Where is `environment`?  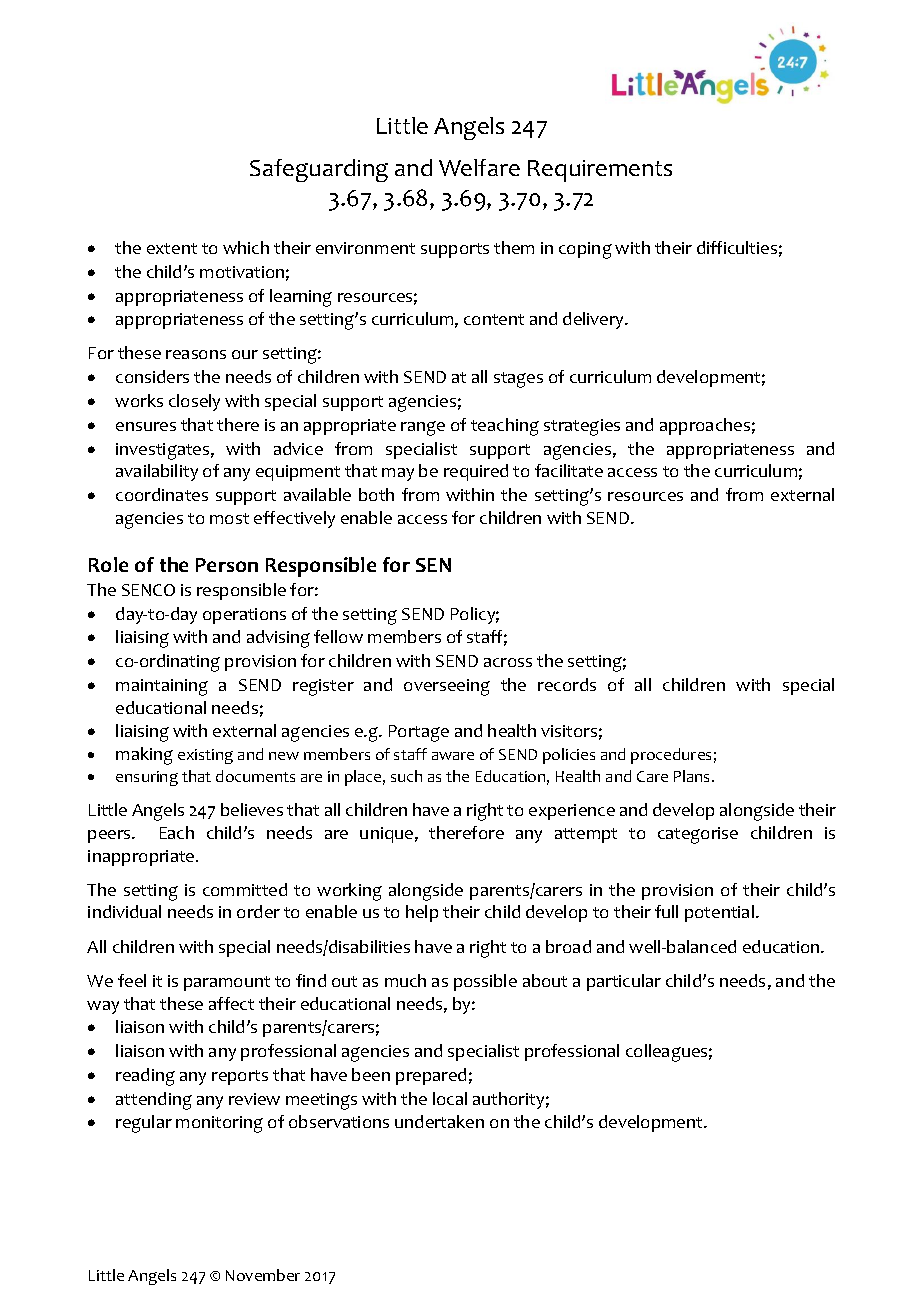
environment is located at coordinates (365, 248).
